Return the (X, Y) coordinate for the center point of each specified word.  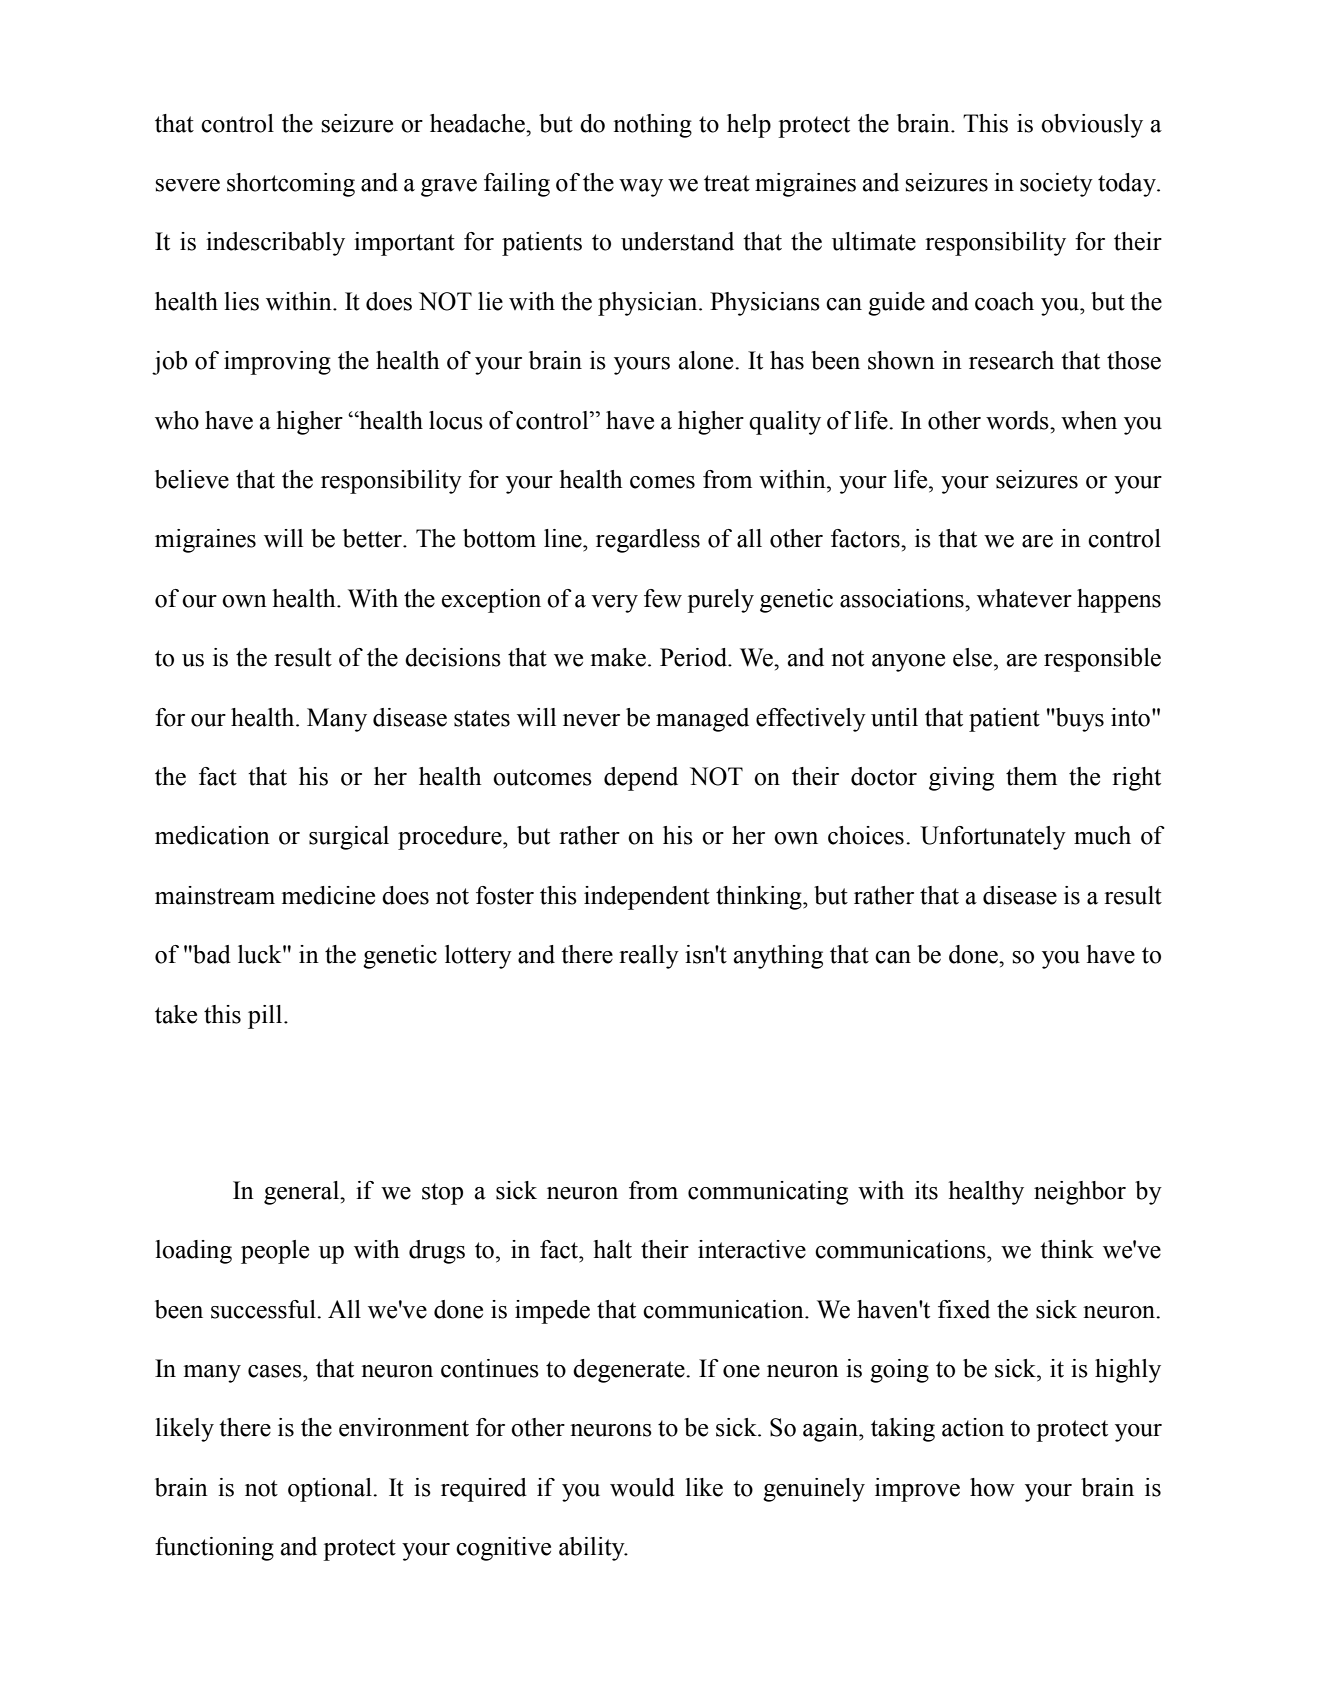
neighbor (1080, 1193)
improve (917, 1490)
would (642, 1487)
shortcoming (291, 185)
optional (331, 1490)
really (649, 957)
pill (266, 1017)
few (663, 598)
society (1056, 185)
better (373, 538)
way (641, 188)
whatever (1024, 598)
